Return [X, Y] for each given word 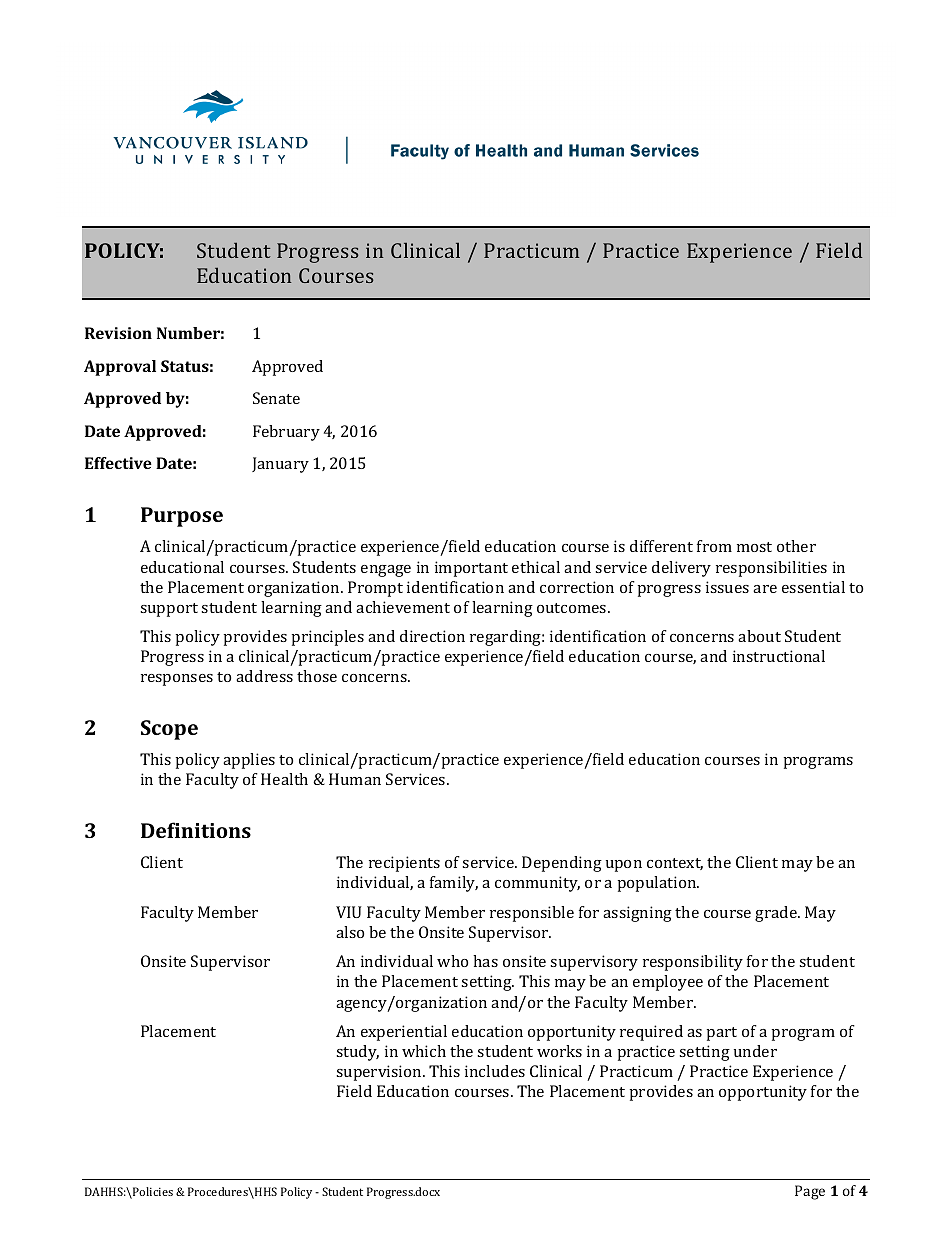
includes [495, 1071]
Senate [276, 398]
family [454, 884]
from [714, 546]
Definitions [196, 830]
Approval [120, 368]
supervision [380, 1073]
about [759, 636]
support [169, 610]
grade [777, 914]
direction [432, 636]
